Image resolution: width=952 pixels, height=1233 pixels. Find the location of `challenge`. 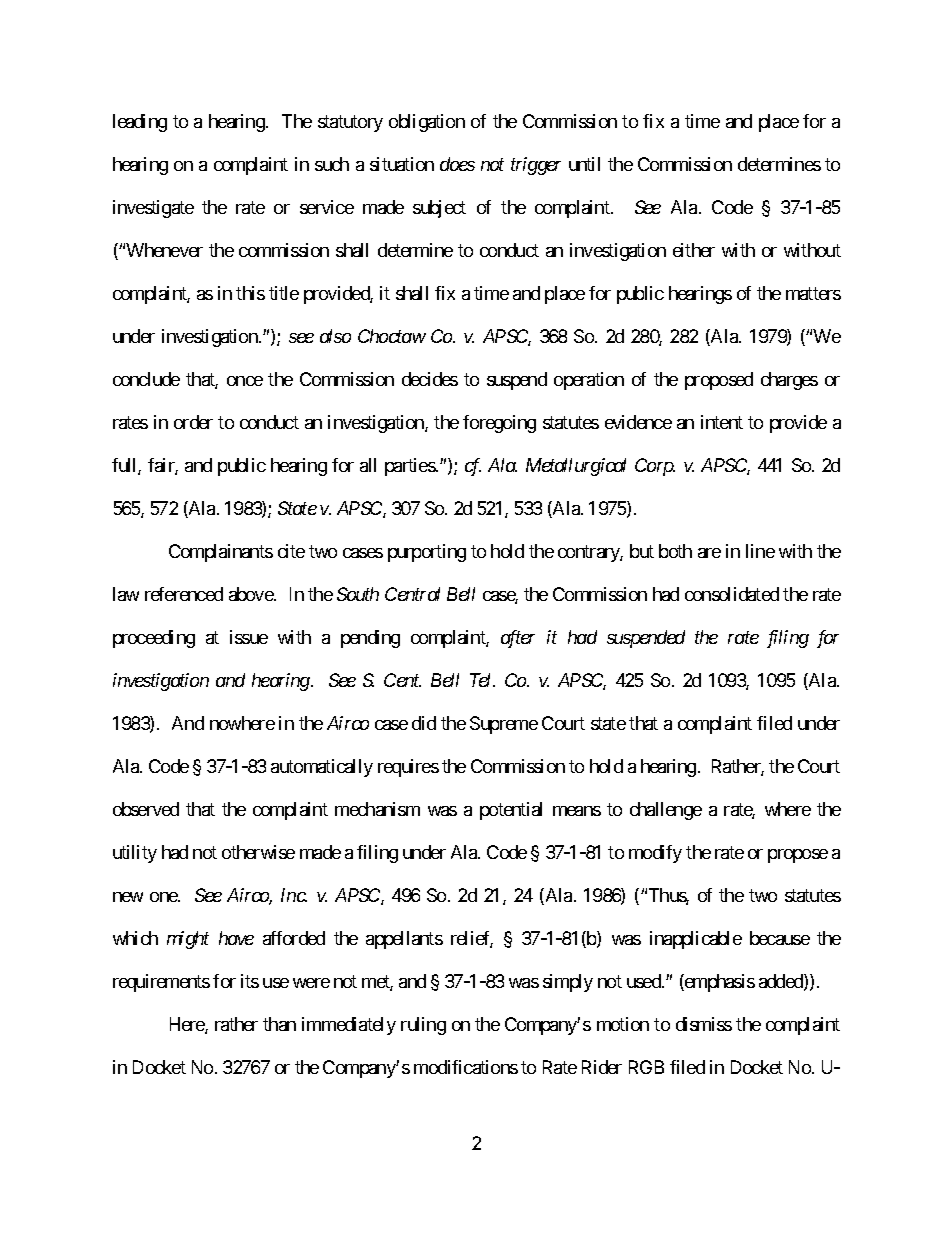

challenge is located at coordinates (666, 811).
